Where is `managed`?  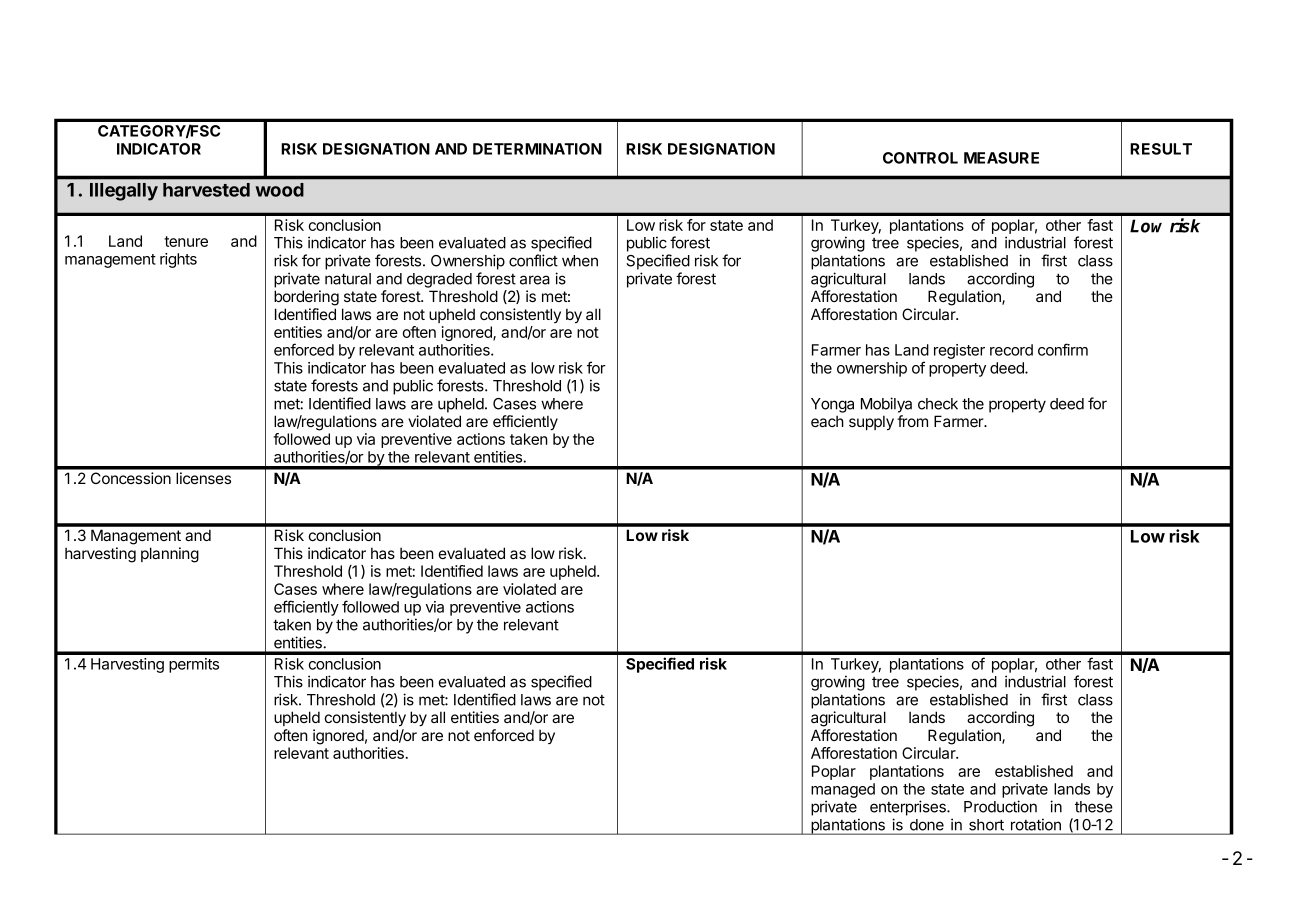 managed is located at coordinates (843, 790).
